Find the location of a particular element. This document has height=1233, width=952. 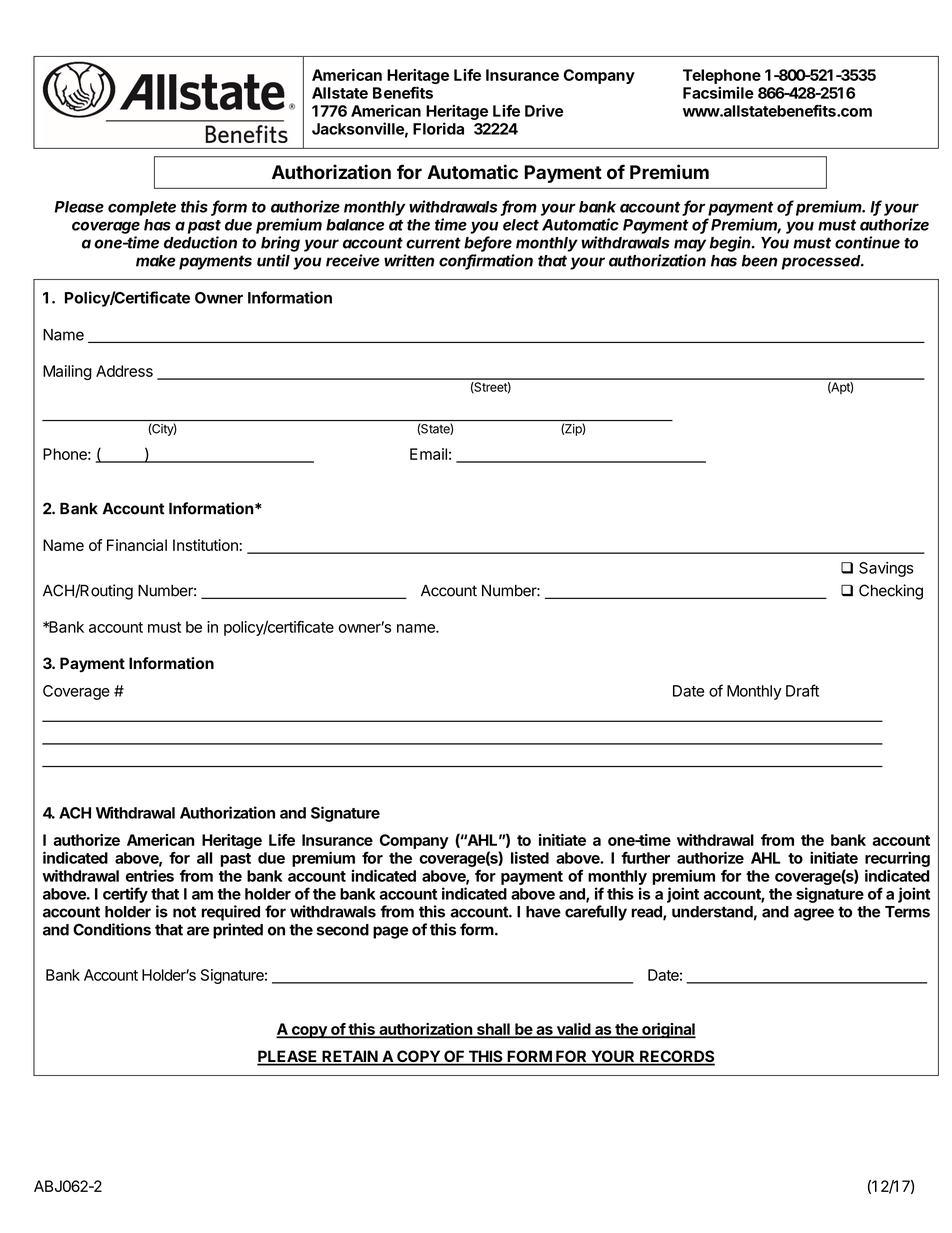

Conditions is located at coordinates (112, 929).
